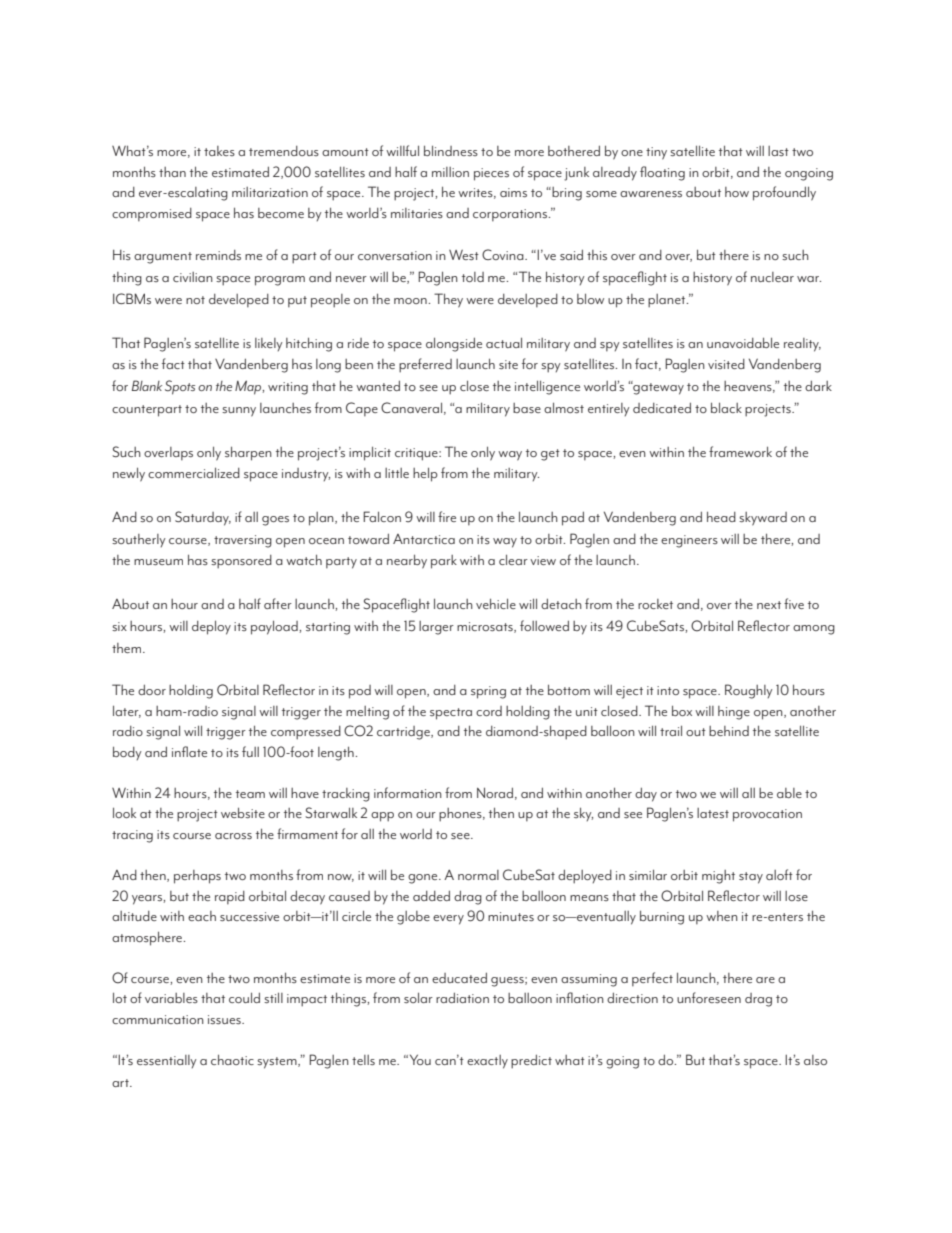  What do you see at coordinates (278, 603) in the page?
I see `after` at bounding box center [278, 603].
